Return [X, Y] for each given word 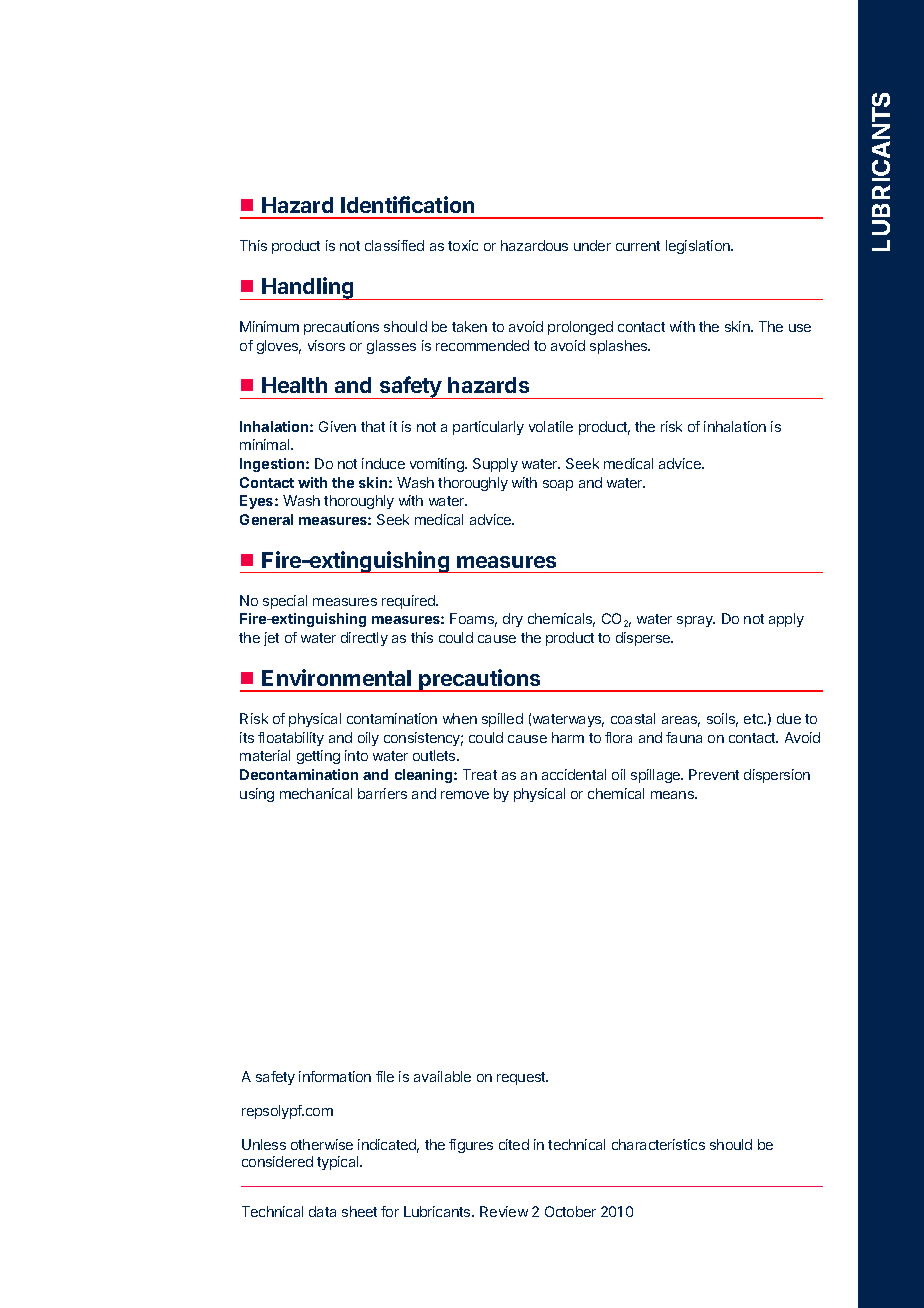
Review [504, 1211]
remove [465, 795]
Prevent [714, 774]
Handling [308, 288]
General [266, 519]
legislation [699, 247]
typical [339, 1163]
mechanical [316, 793]
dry [513, 620]
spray [696, 621]
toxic [463, 245]
